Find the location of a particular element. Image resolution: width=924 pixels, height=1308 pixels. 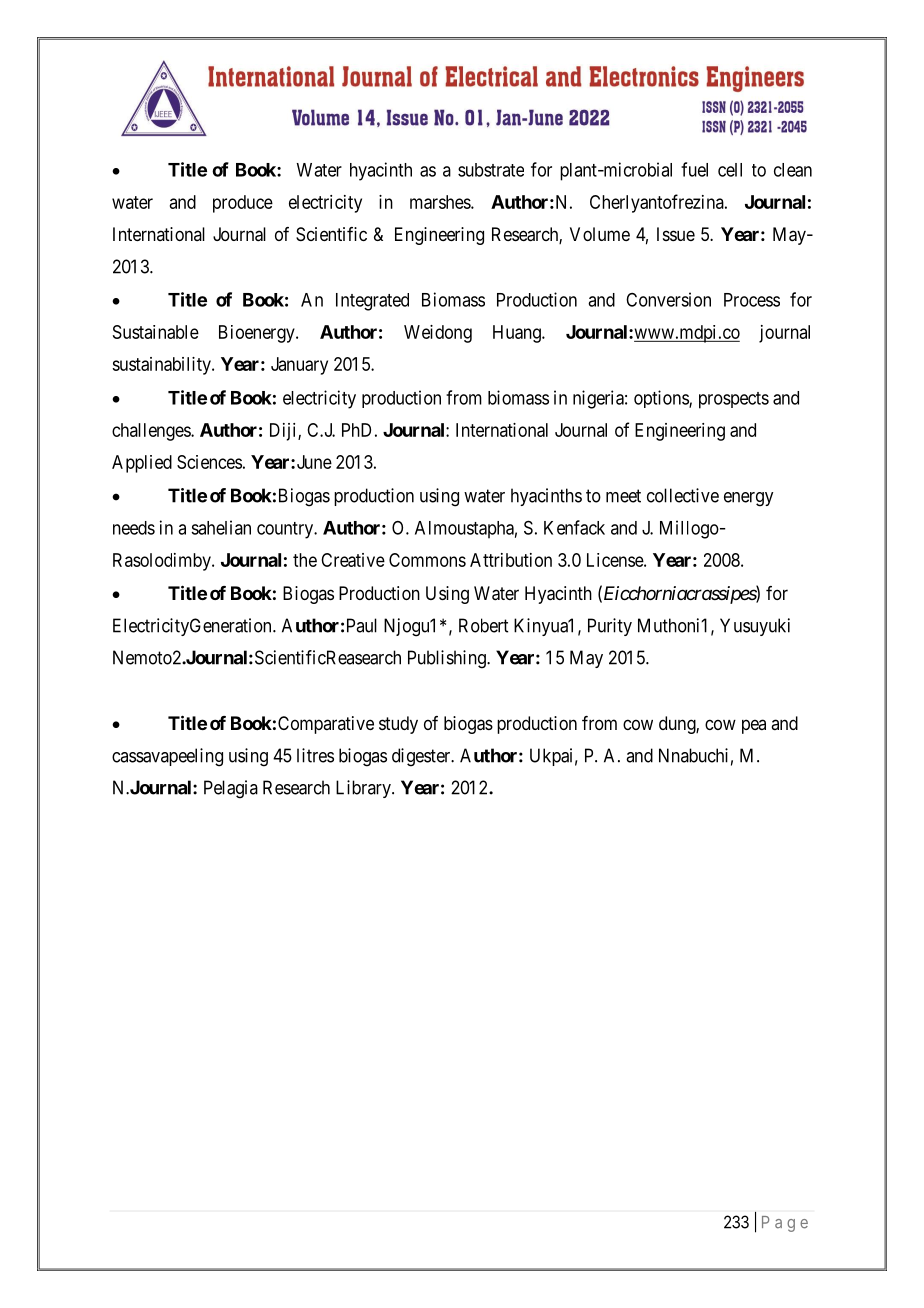

cell is located at coordinates (730, 170).
